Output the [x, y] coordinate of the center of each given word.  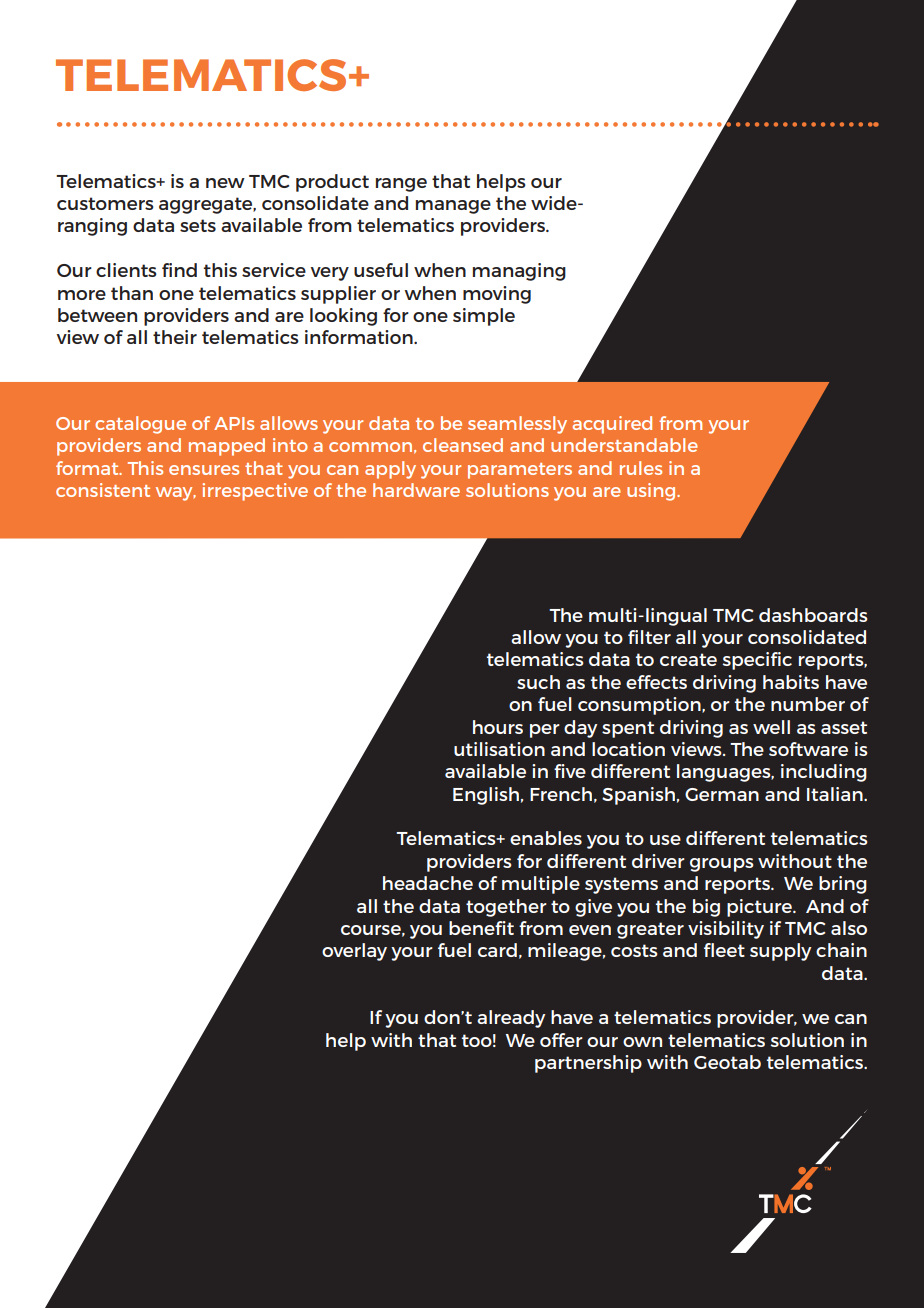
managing [519, 272]
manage [453, 207]
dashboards [813, 615]
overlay [354, 952]
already [511, 1019]
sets [198, 225]
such [538, 682]
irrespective [255, 492]
